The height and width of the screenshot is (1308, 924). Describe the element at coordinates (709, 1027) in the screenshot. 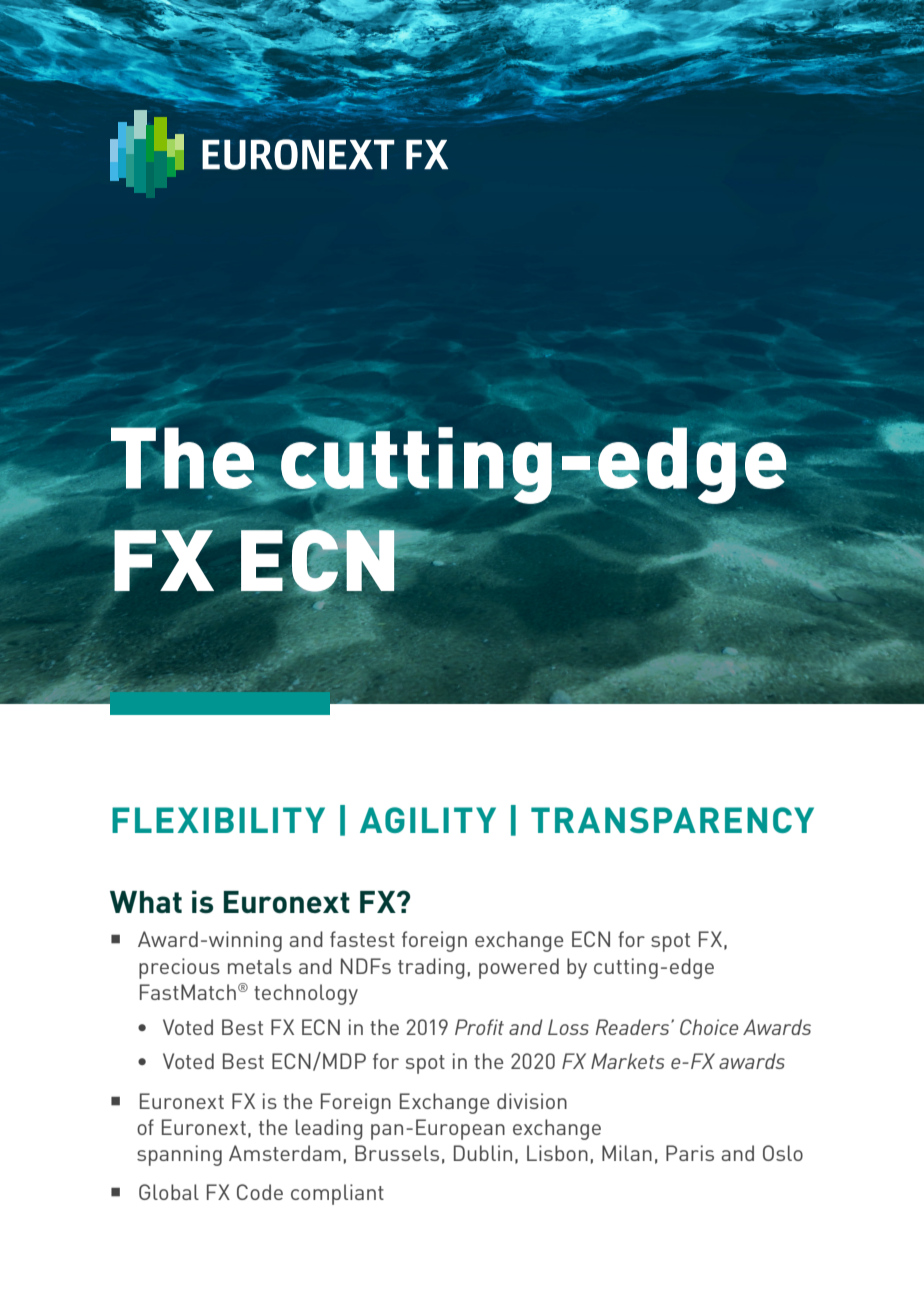

I see `Choice` at that location.
